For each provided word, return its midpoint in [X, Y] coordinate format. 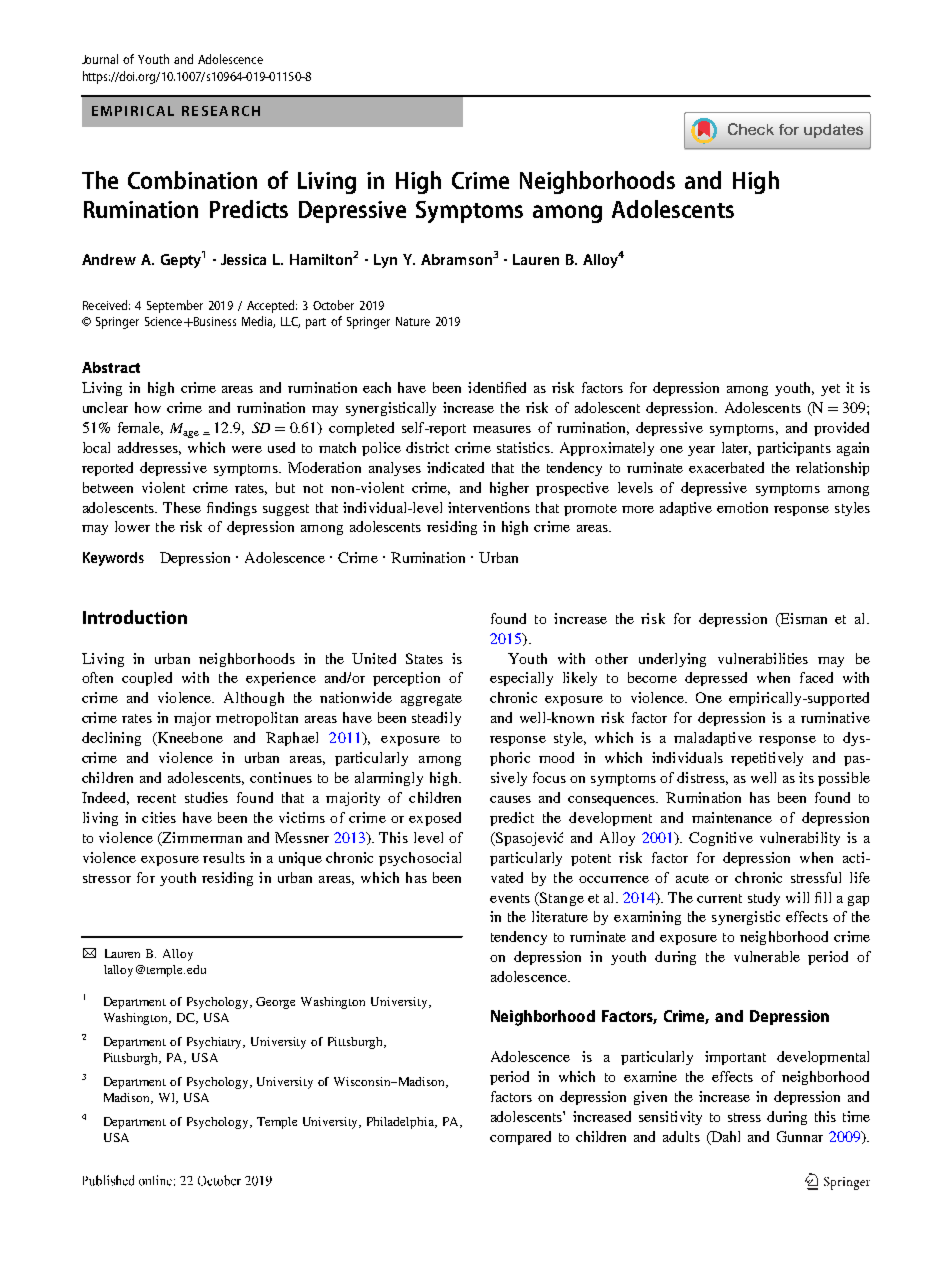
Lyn [385, 261]
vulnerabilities [763, 658]
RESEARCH [221, 111]
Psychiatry [216, 1043]
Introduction [135, 617]
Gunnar [800, 1136]
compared [520, 1138]
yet [830, 390]
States [424, 658]
